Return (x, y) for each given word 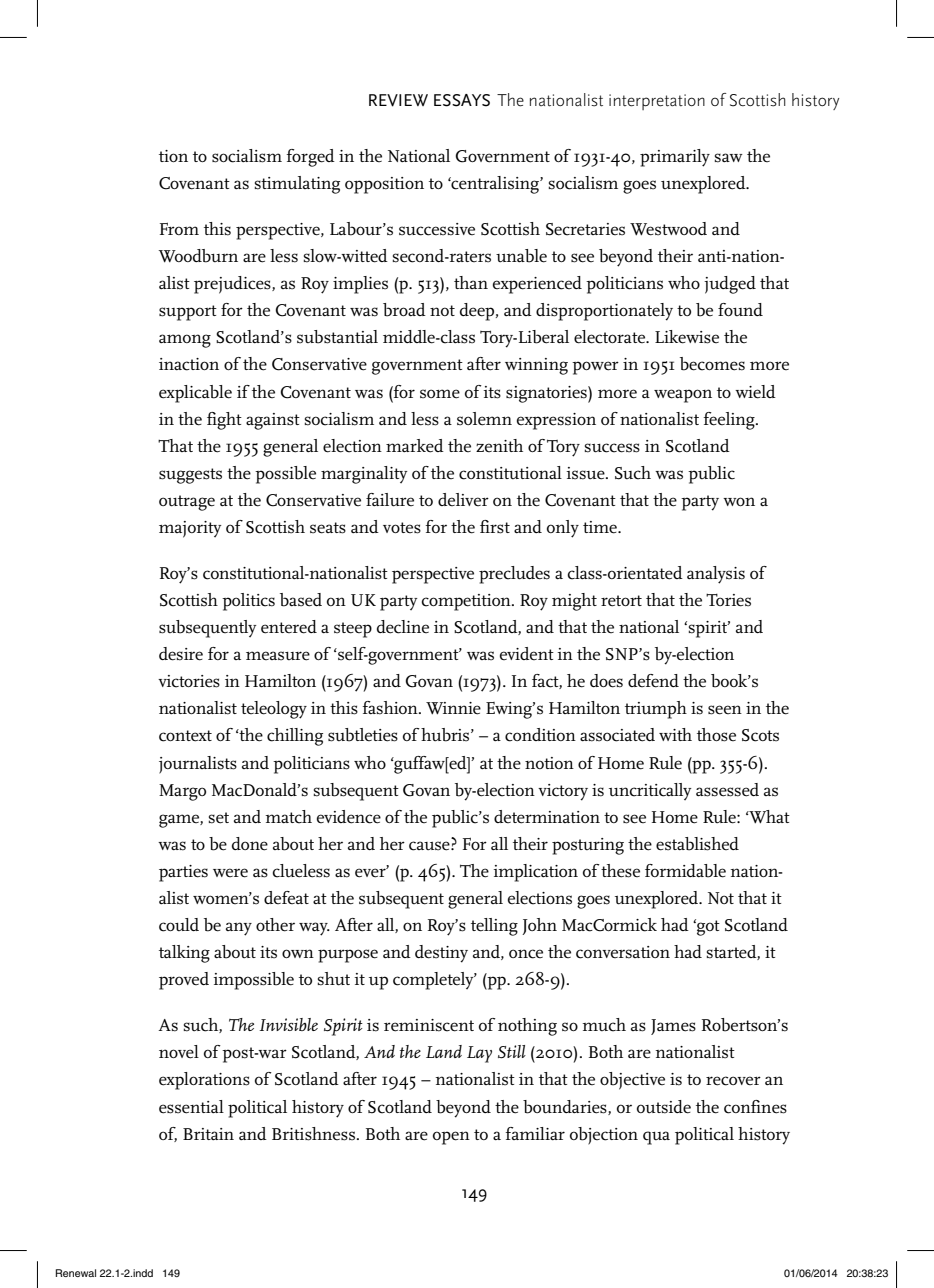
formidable (685, 871)
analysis (716, 575)
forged (310, 158)
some (440, 394)
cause (430, 846)
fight (224, 421)
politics (248, 602)
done (250, 844)
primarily (675, 158)
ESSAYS (462, 100)
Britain (208, 1134)
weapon (683, 396)
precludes (514, 575)
